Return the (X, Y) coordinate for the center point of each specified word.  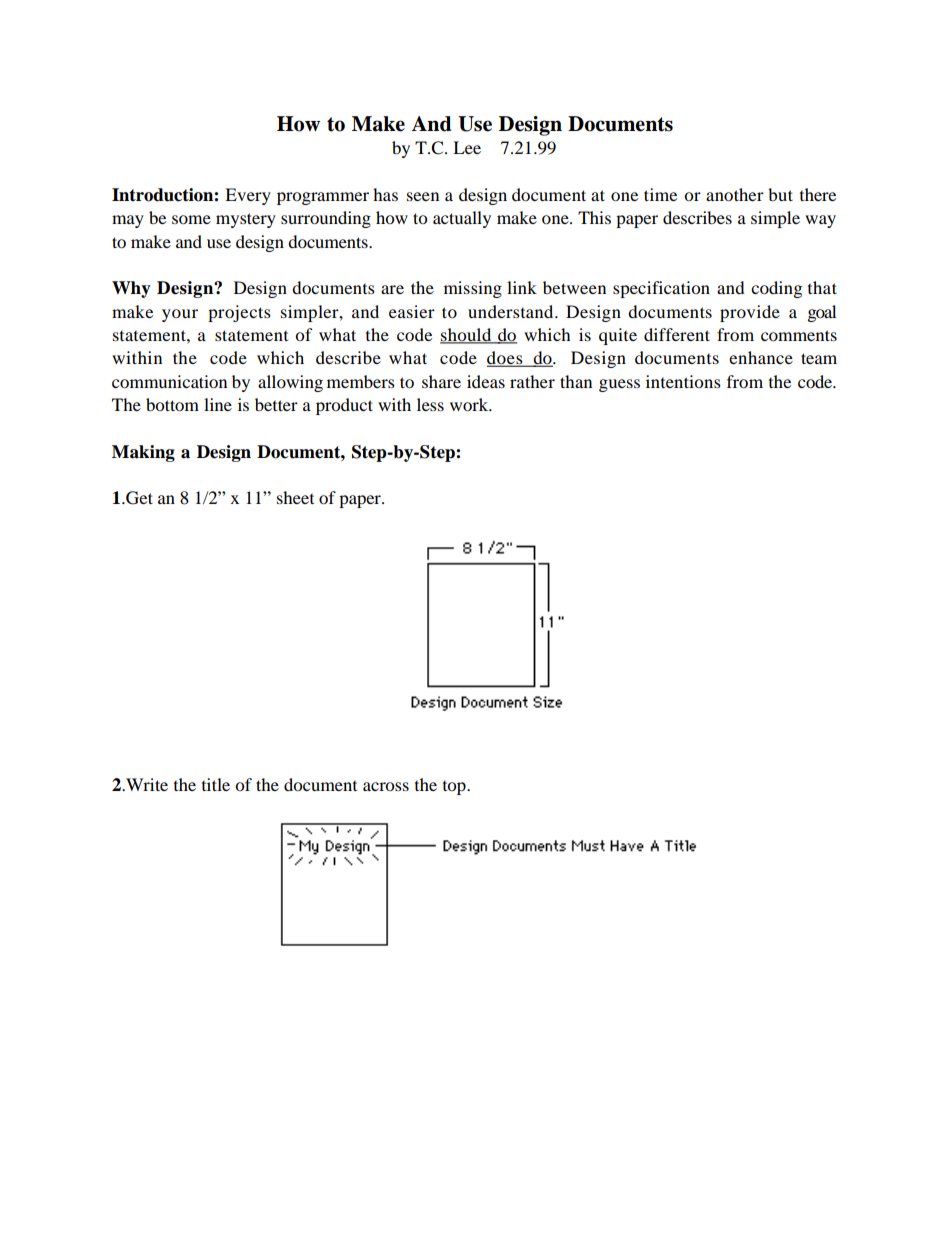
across (386, 786)
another (735, 194)
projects (239, 313)
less (430, 404)
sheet (295, 497)
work (470, 404)
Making (143, 453)
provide (750, 313)
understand (512, 311)
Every (248, 196)
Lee (467, 147)
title (216, 784)
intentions (683, 381)
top (455, 788)
